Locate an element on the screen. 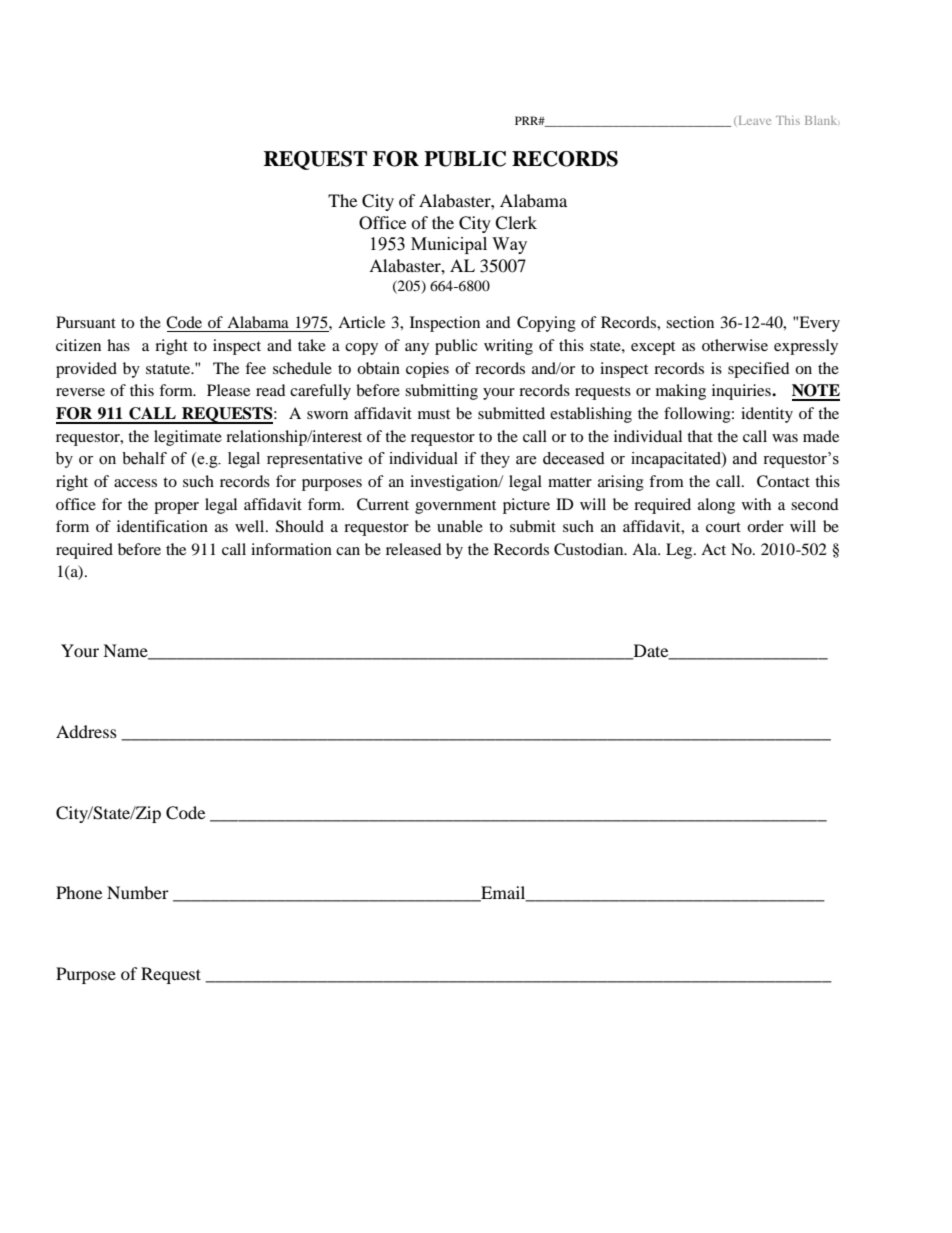 This screenshot has height=1233, width=952. along is located at coordinates (716, 506).
